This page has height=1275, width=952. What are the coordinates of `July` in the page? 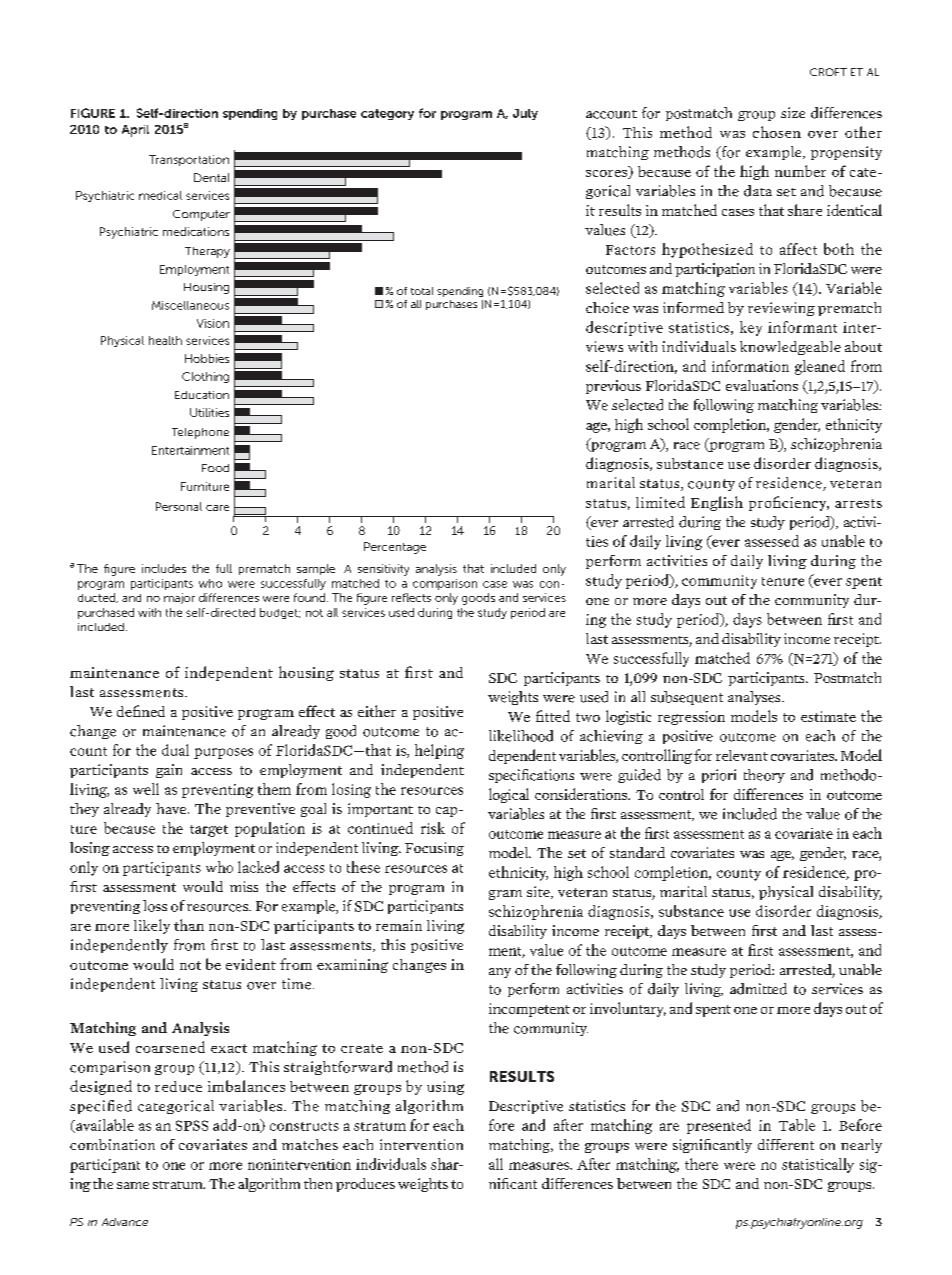 It's located at (525, 114).
